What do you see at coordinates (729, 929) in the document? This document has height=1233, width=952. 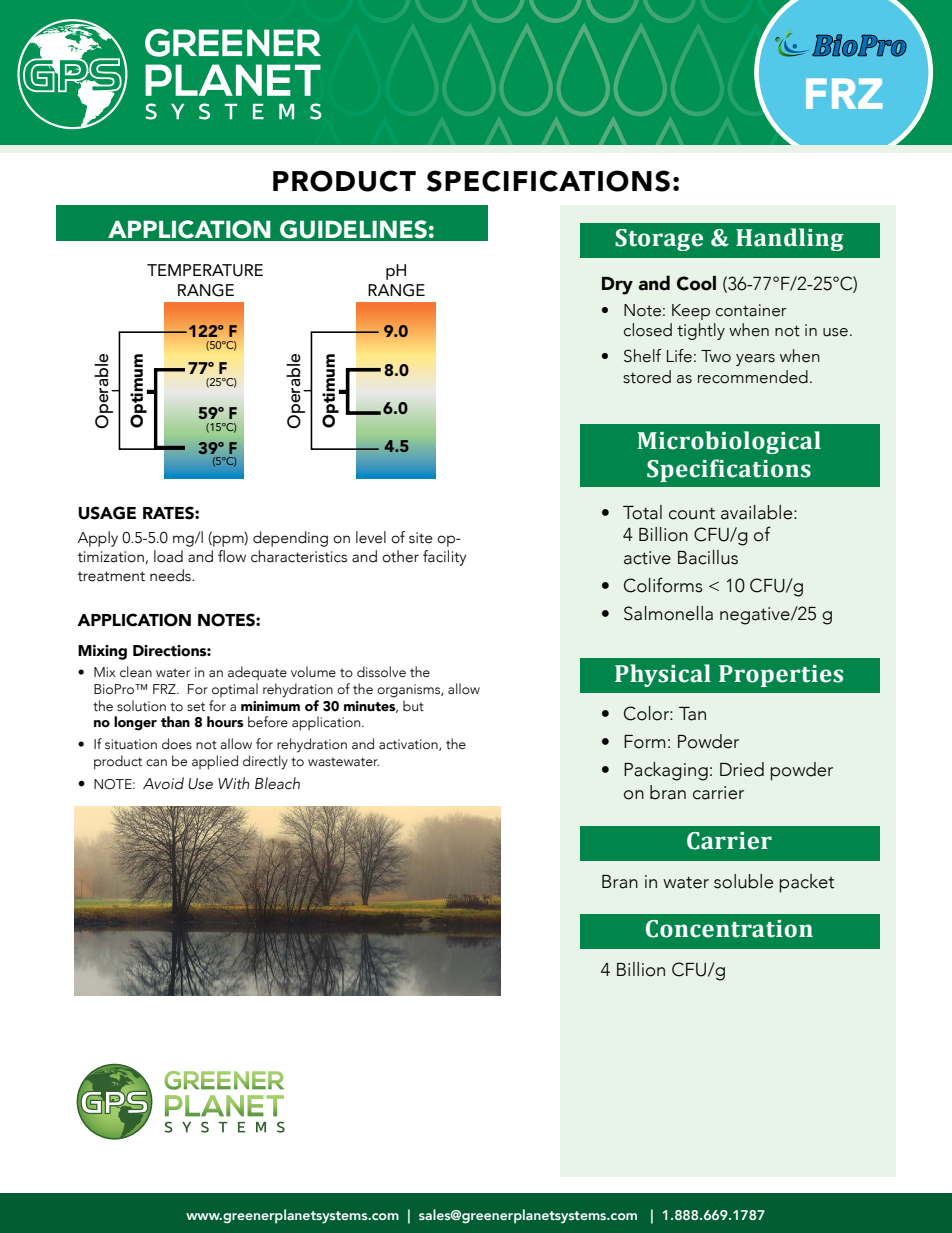 I see `Concentration` at bounding box center [729, 929].
